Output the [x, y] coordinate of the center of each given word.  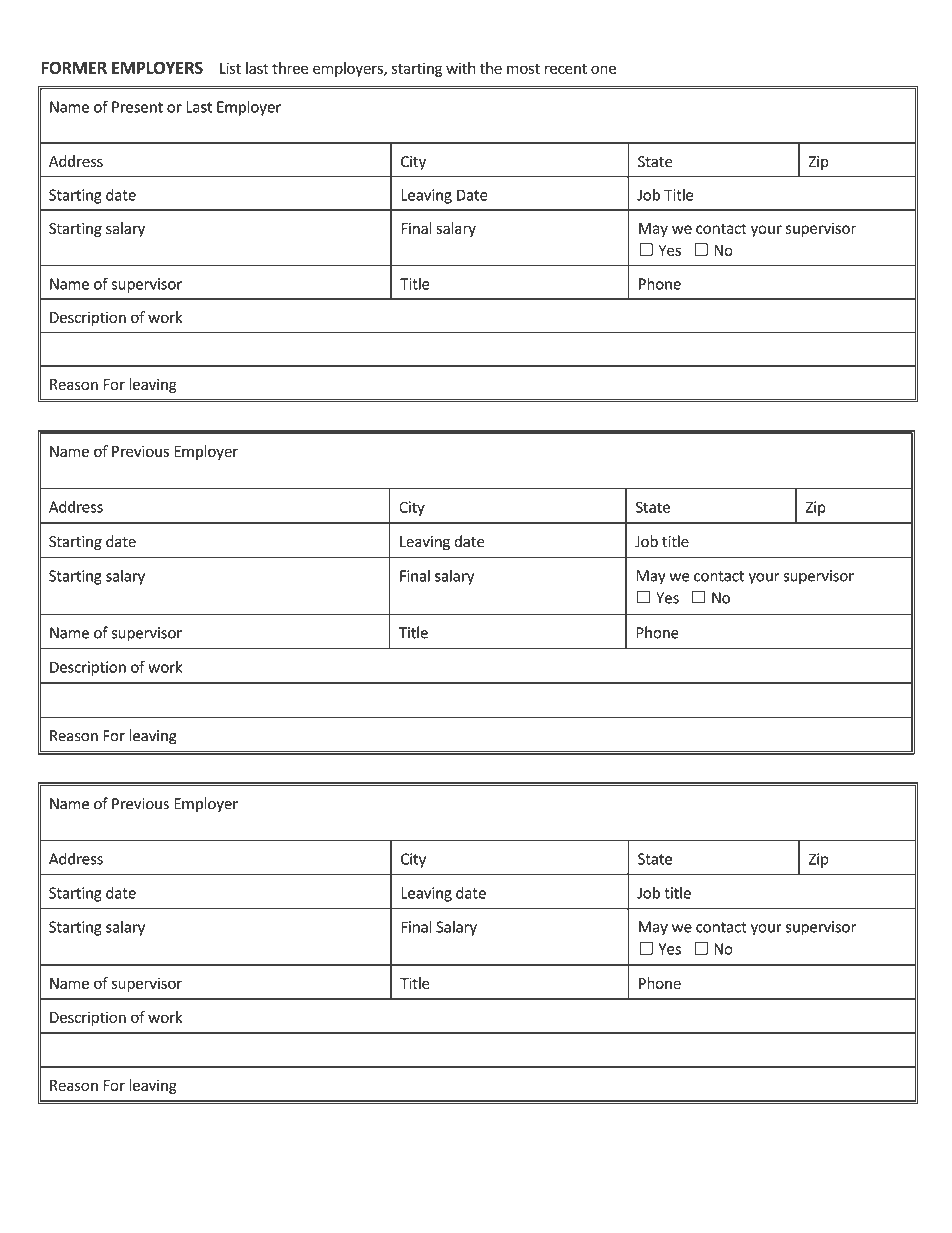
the [491, 68]
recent [566, 68]
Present [137, 107]
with [460, 68]
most [523, 68]
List [230, 68]
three [290, 68]
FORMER [74, 67]
